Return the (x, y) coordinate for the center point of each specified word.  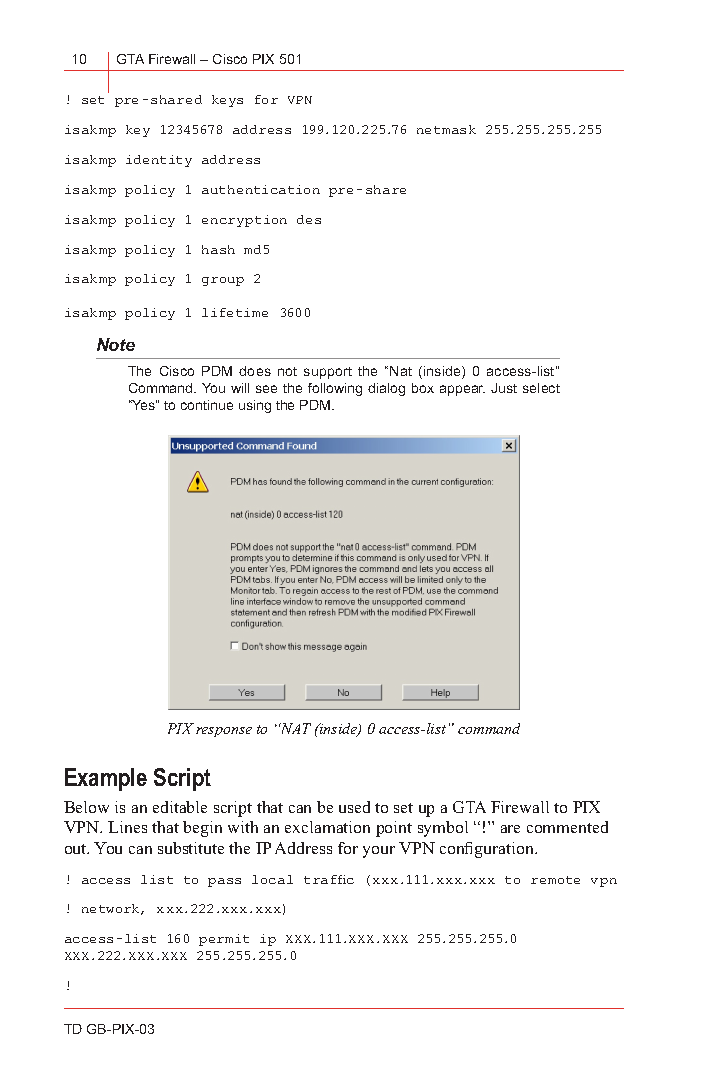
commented (567, 827)
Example (106, 779)
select (541, 388)
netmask (446, 129)
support (328, 373)
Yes (143, 405)
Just (504, 388)
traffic (329, 879)
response (224, 732)
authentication (261, 189)
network (112, 909)
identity (159, 161)
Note (116, 344)
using (255, 406)
